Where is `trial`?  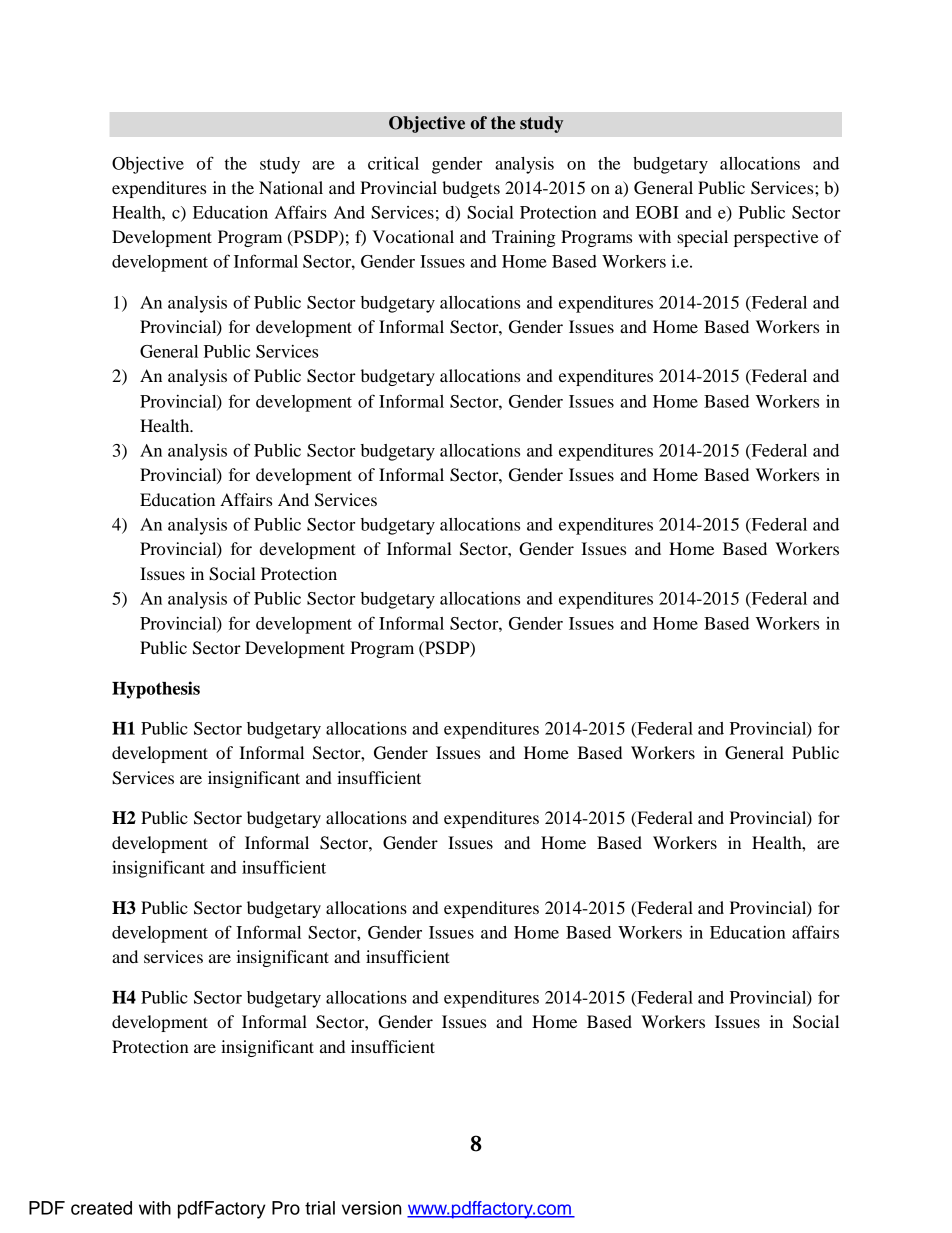 trial is located at coordinates (320, 1208).
